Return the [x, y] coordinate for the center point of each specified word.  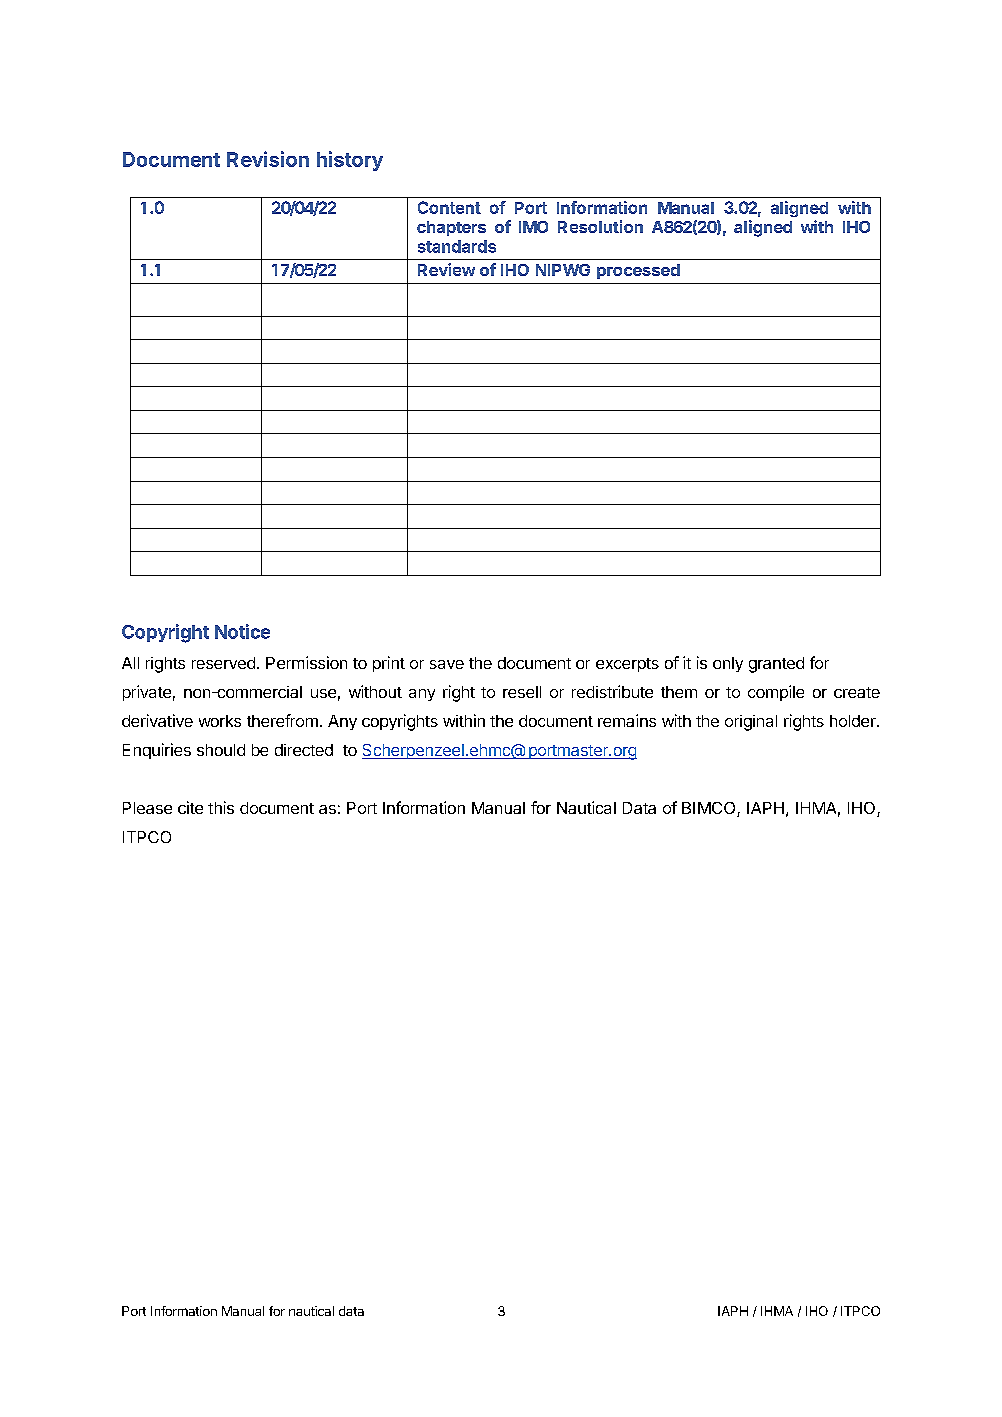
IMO [533, 227]
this [221, 807]
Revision [268, 159]
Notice [242, 631]
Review [446, 269]
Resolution [600, 226]
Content [449, 207]
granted [776, 665]
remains [627, 720]
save [447, 664]
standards [457, 246]
